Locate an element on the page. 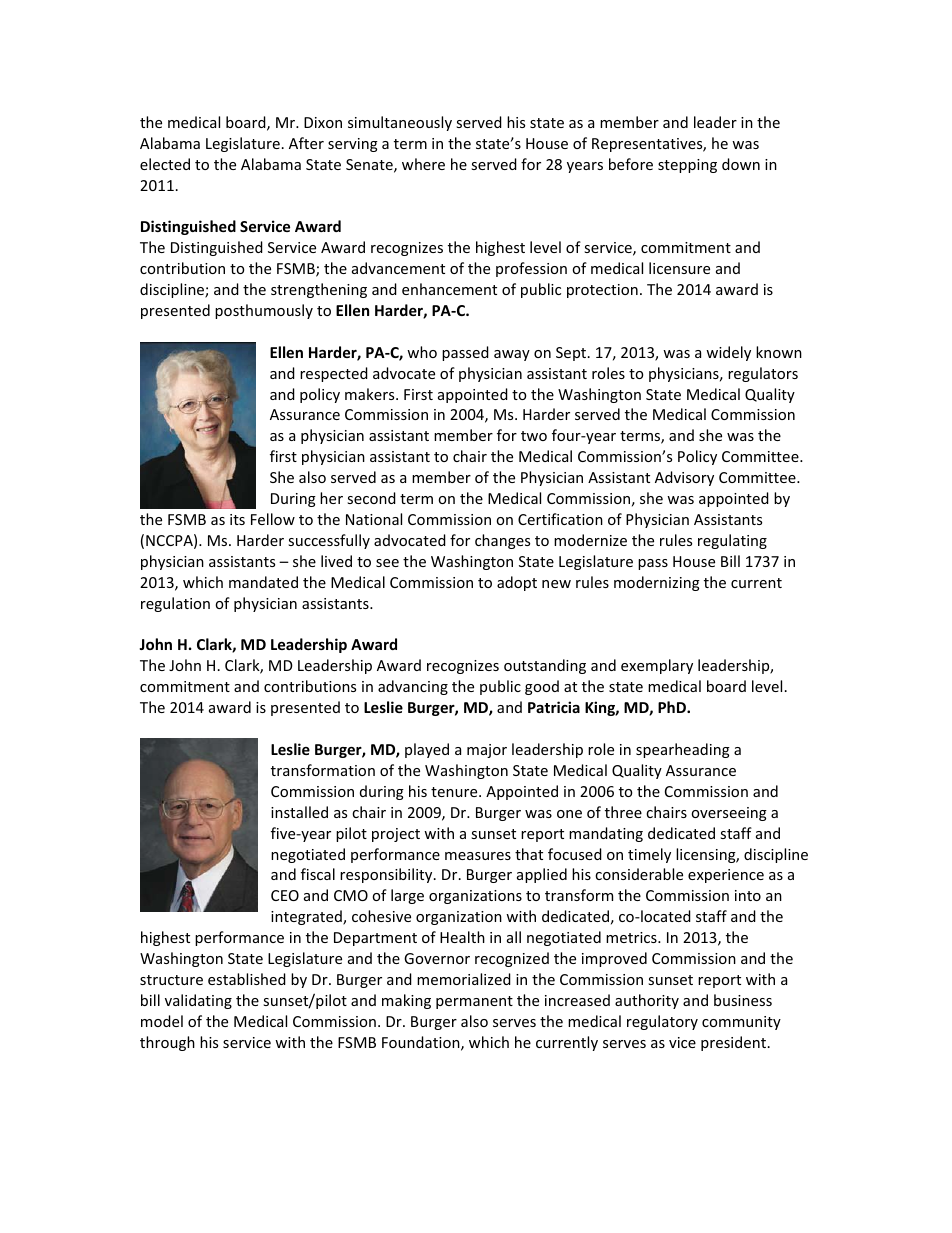  After is located at coordinates (306, 143).
